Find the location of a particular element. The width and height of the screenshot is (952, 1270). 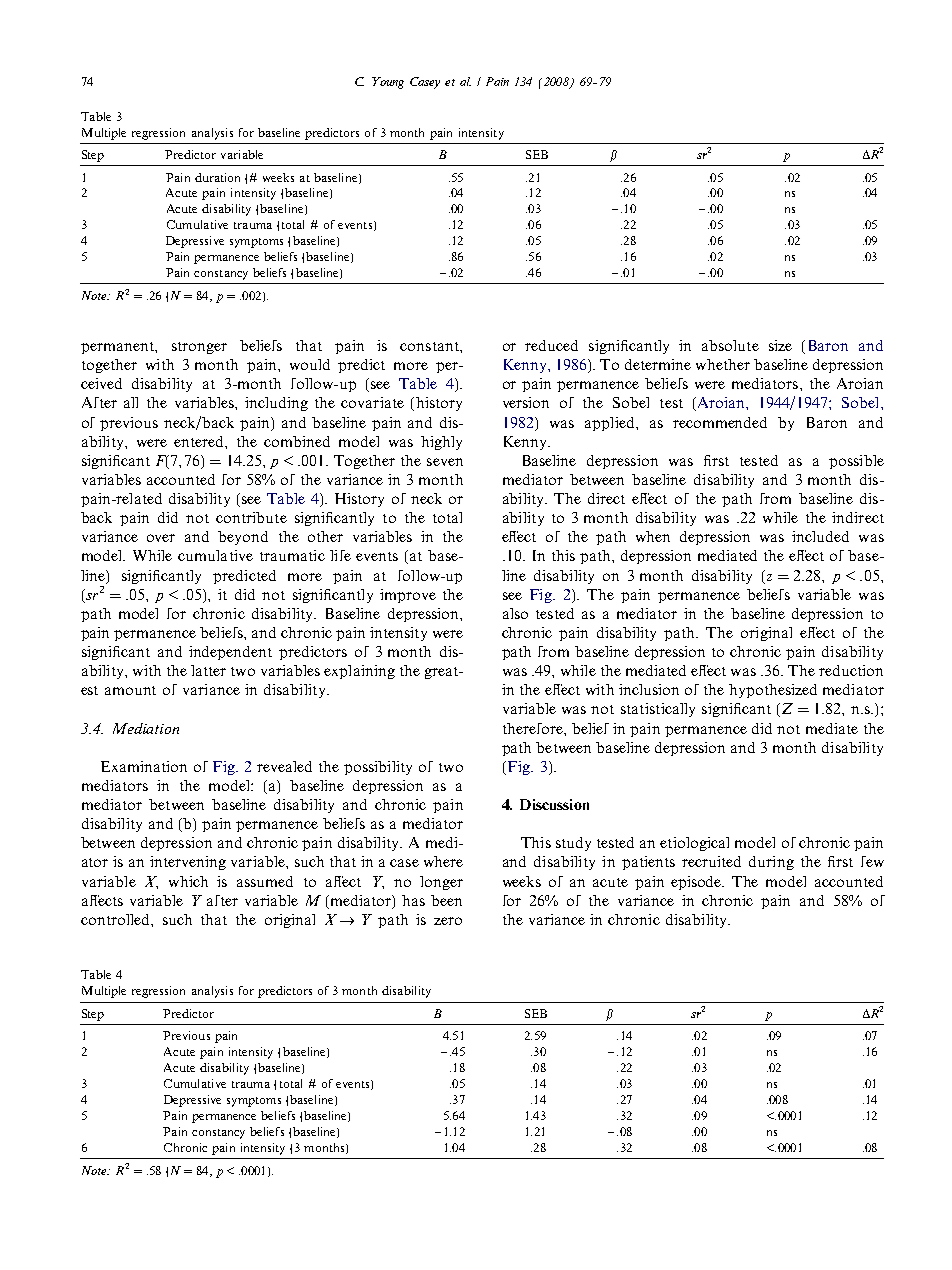

Young is located at coordinates (388, 83).
